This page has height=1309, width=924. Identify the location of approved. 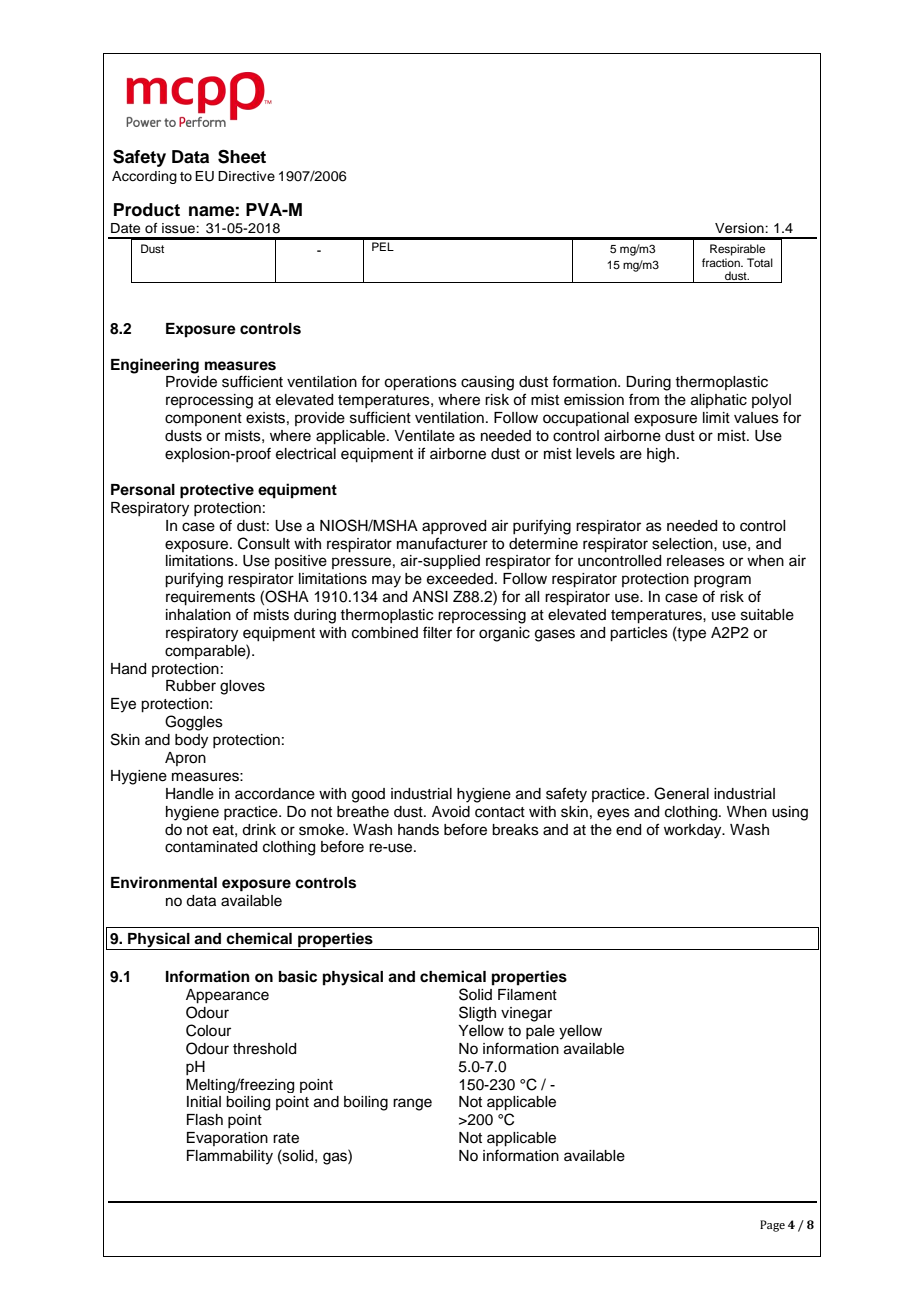
(454, 527).
